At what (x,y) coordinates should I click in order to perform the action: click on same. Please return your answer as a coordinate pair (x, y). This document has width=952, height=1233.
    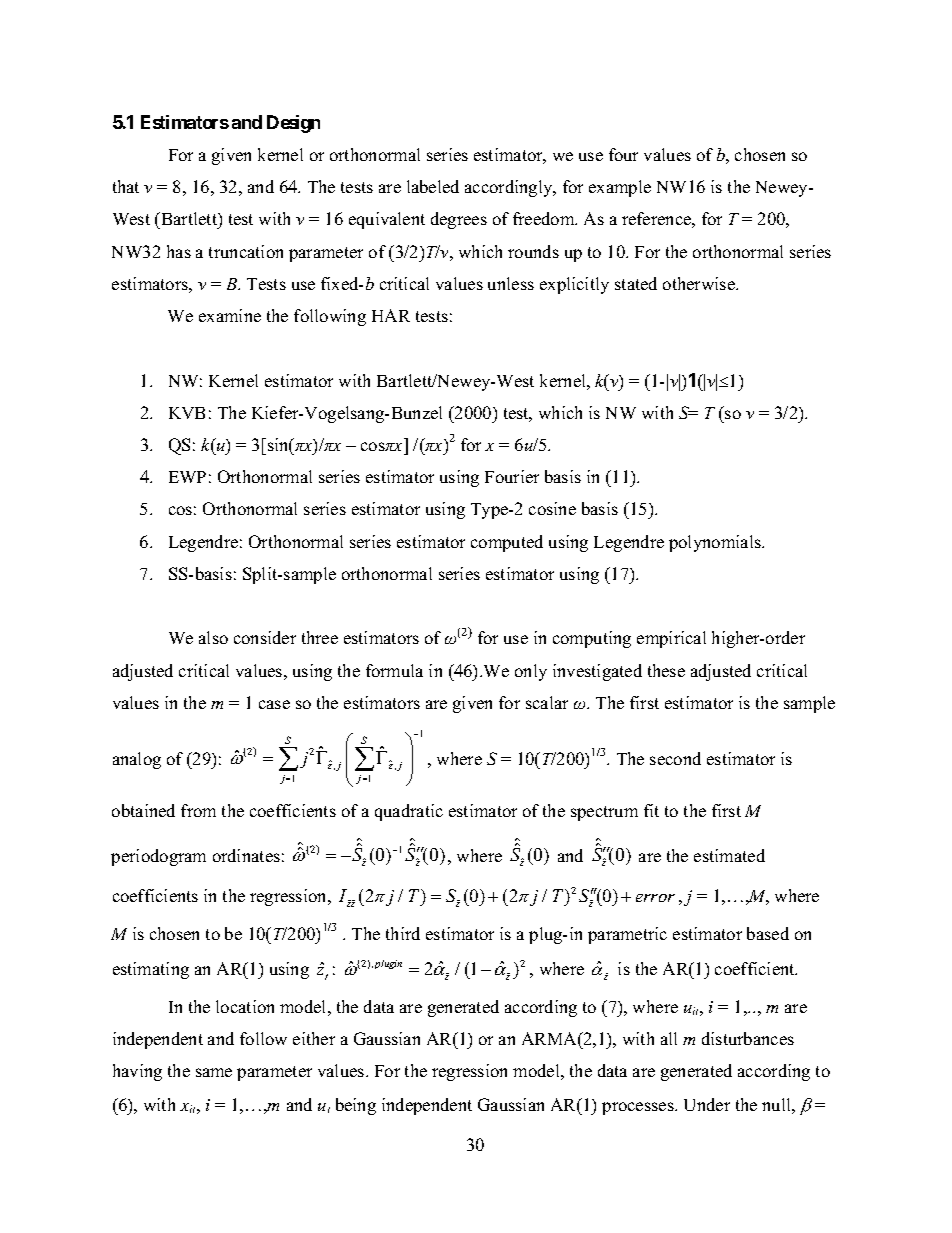
    Looking at the image, I should click on (214, 1072).
